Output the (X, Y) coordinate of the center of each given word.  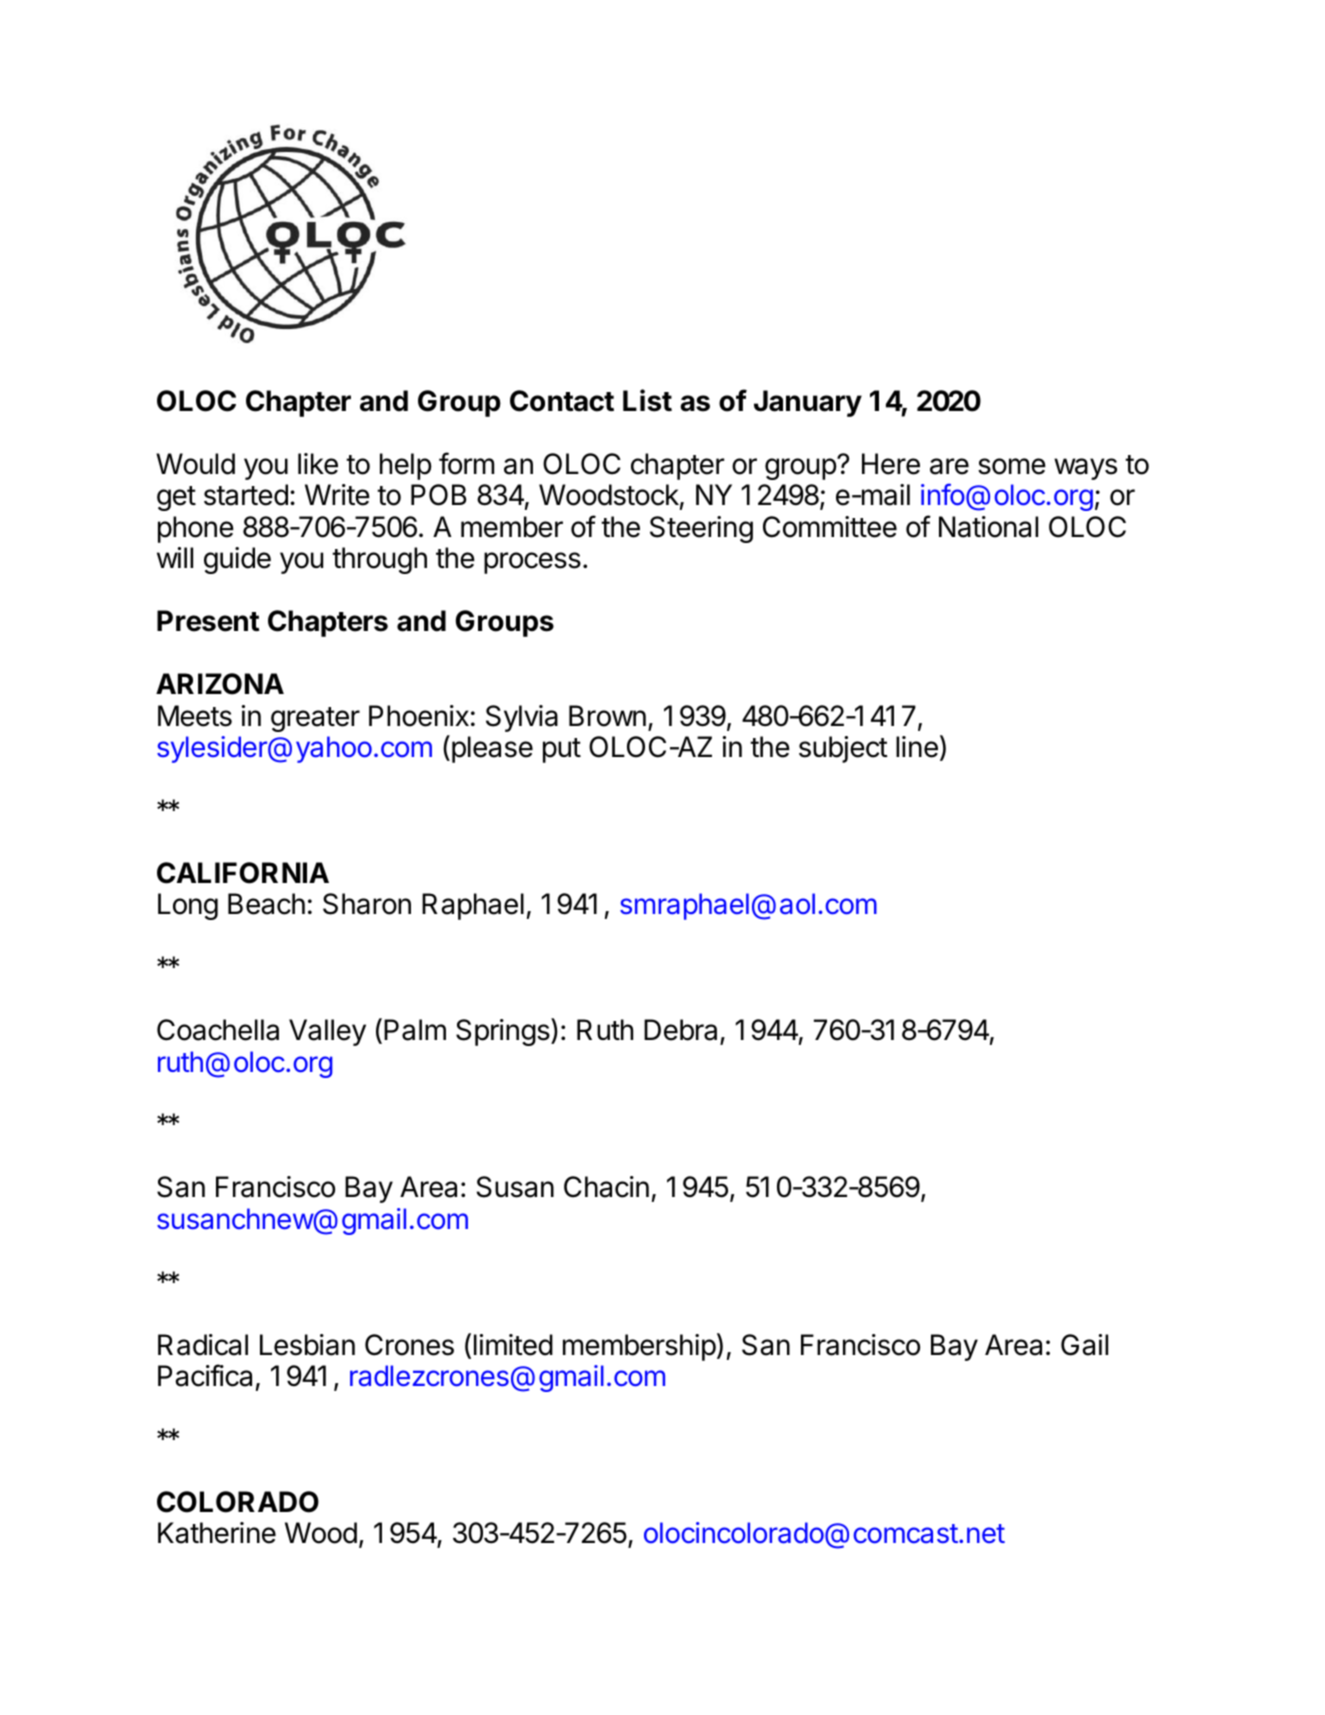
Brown (607, 716)
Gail (1084, 1345)
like (318, 464)
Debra (680, 1030)
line (917, 747)
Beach (266, 904)
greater (315, 719)
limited (513, 1345)
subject (843, 749)
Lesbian (307, 1345)
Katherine (217, 1533)
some (1012, 466)
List (647, 400)
